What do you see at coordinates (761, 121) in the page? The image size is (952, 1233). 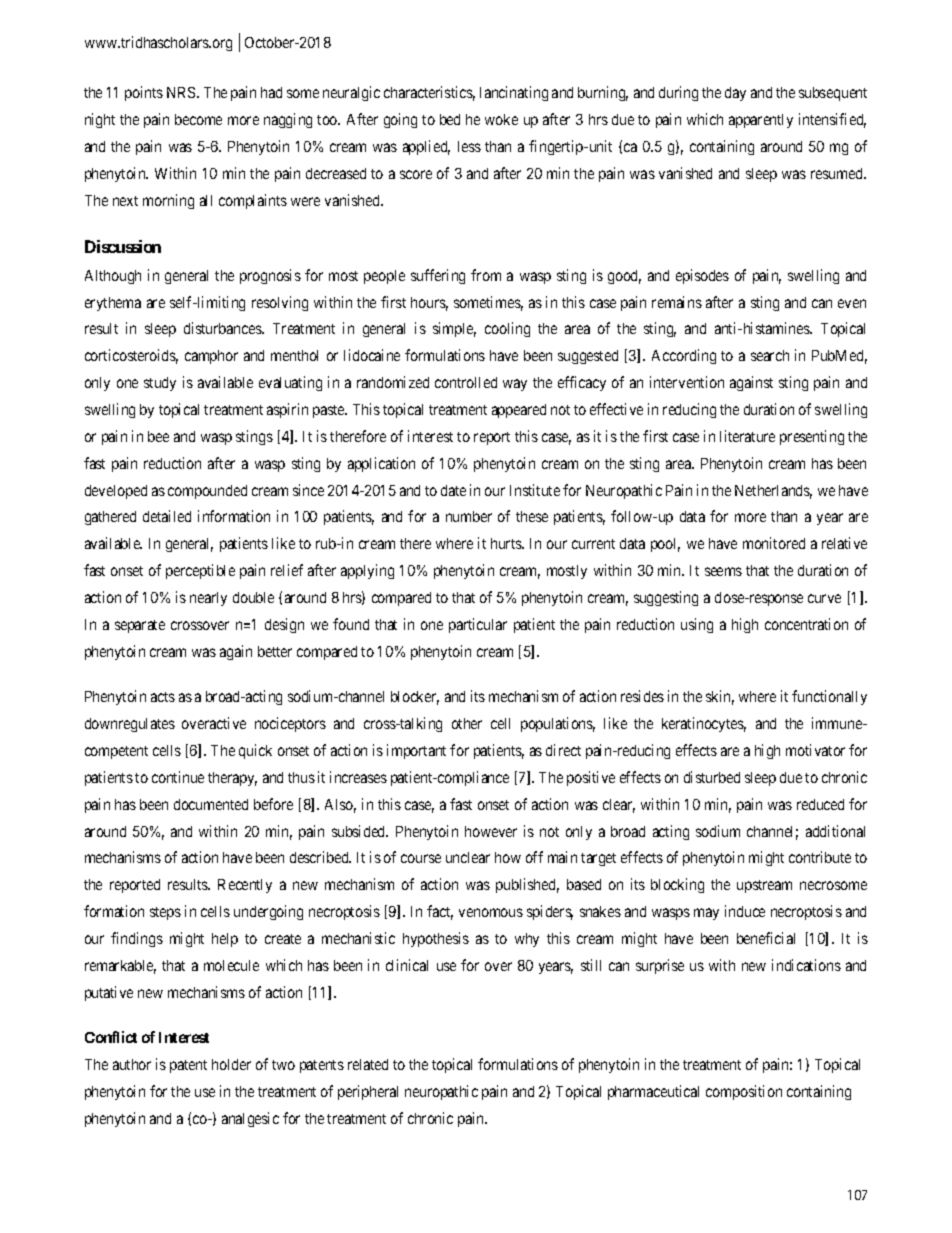 I see `apparently` at bounding box center [761, 121].
